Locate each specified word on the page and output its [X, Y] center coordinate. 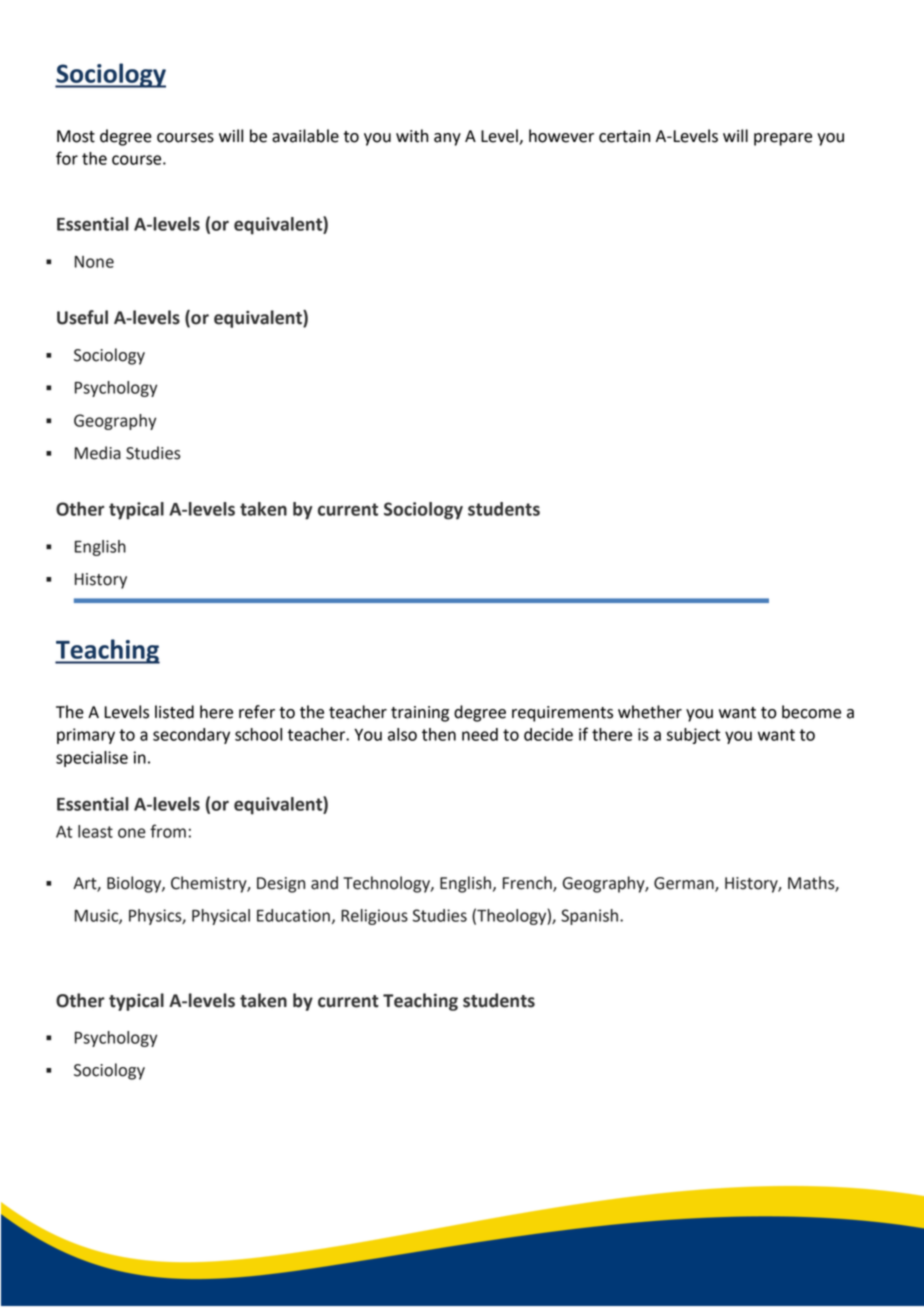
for [67, 158]
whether [650, 712]
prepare [783, 139]
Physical [221, 917]
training [420, 714]
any [447, 139]
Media [98, 453]
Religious [374, 917]
